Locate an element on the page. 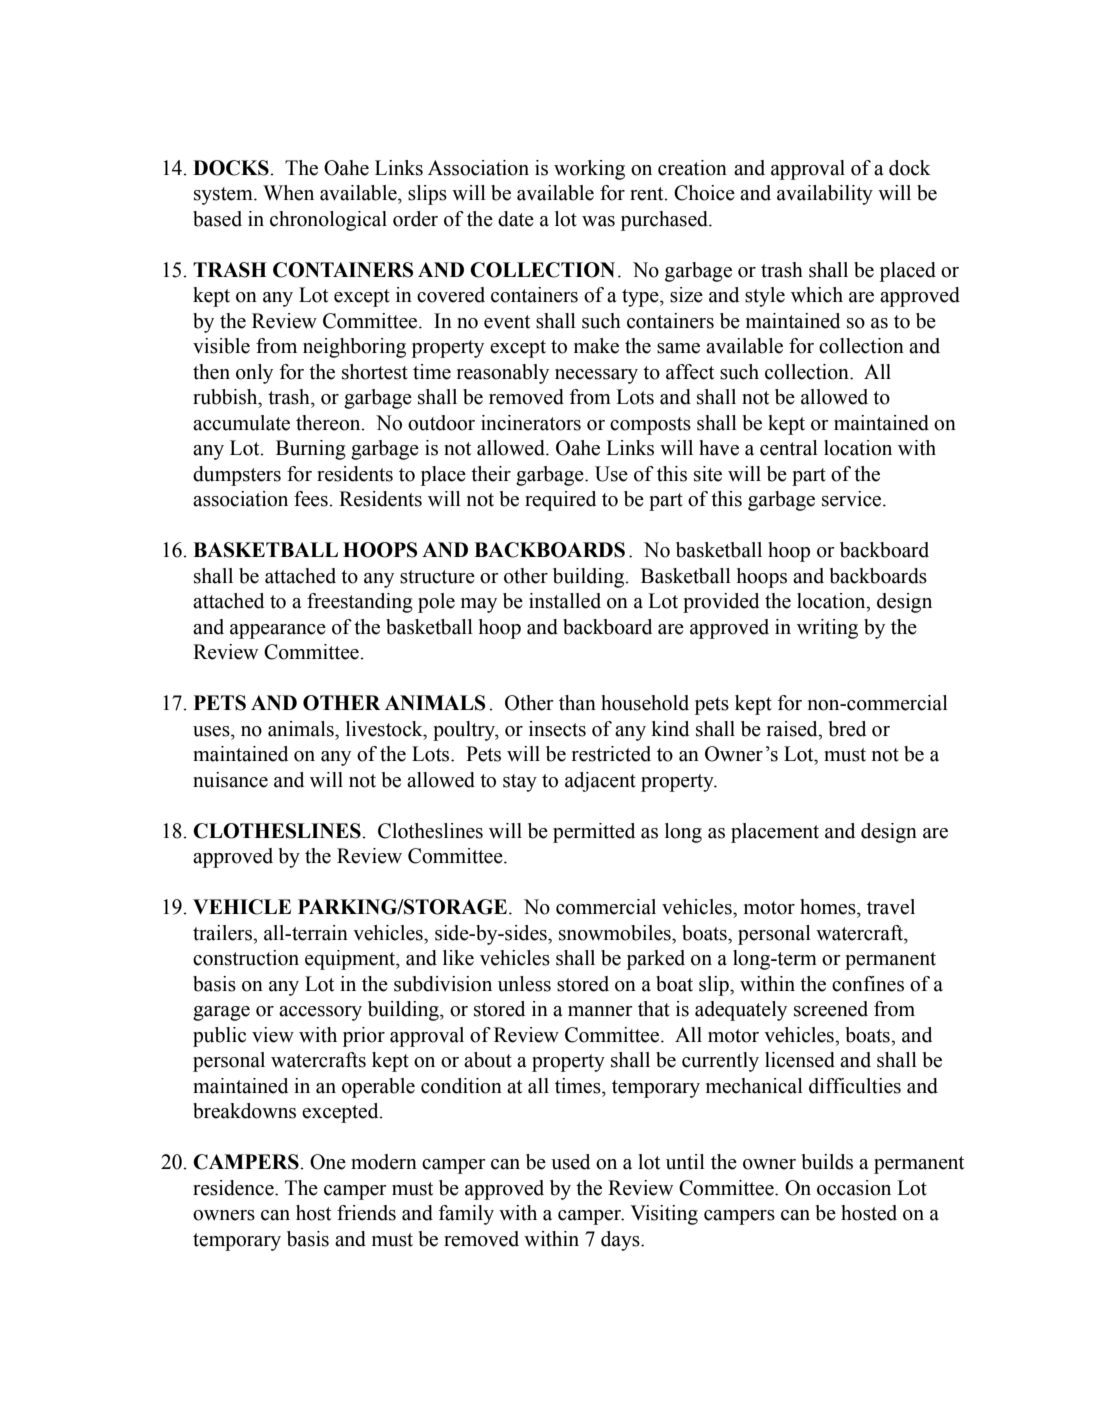  availability is located at coordinates (825, 195).
